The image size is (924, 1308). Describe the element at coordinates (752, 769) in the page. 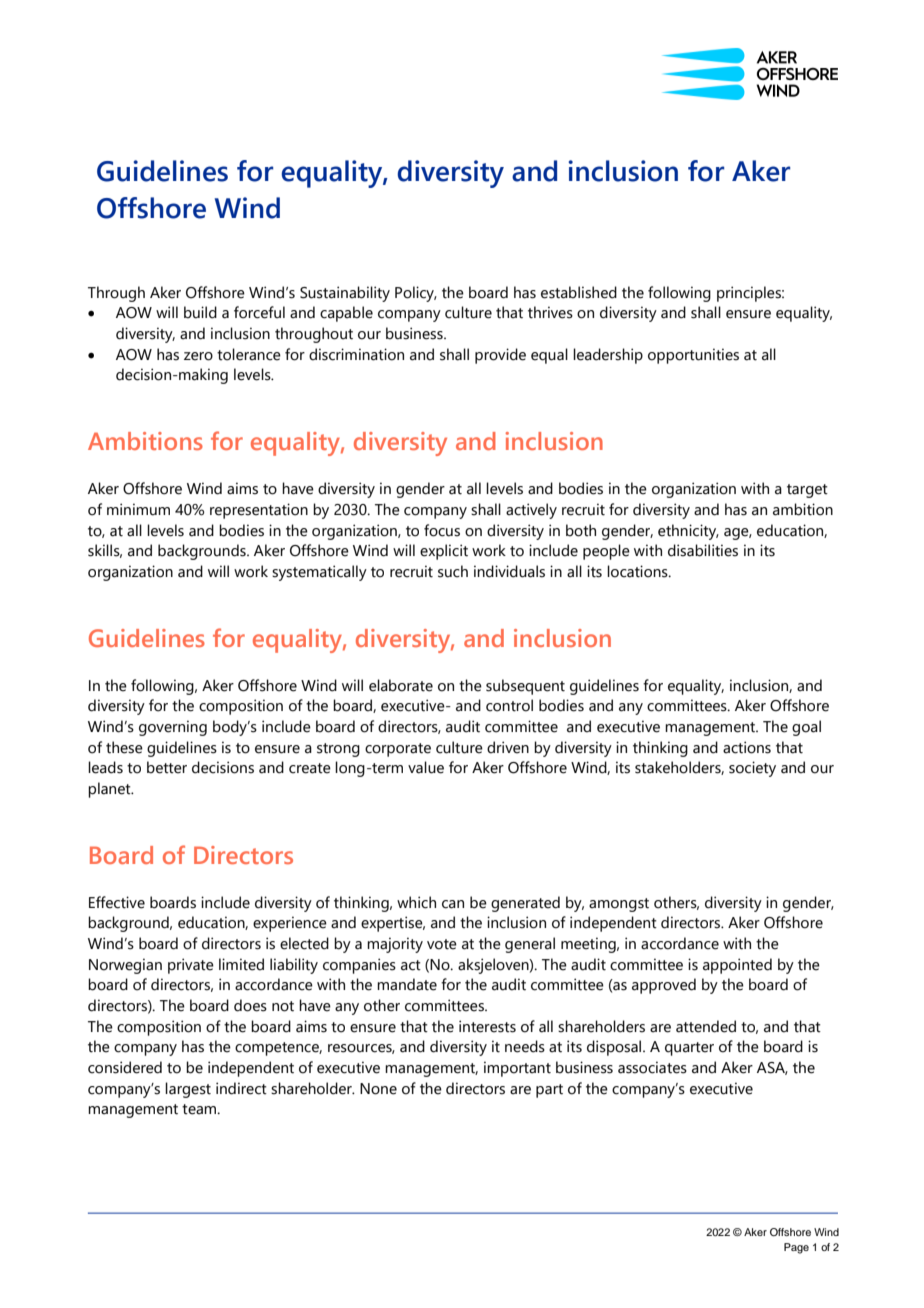

I see `society` at that location.
